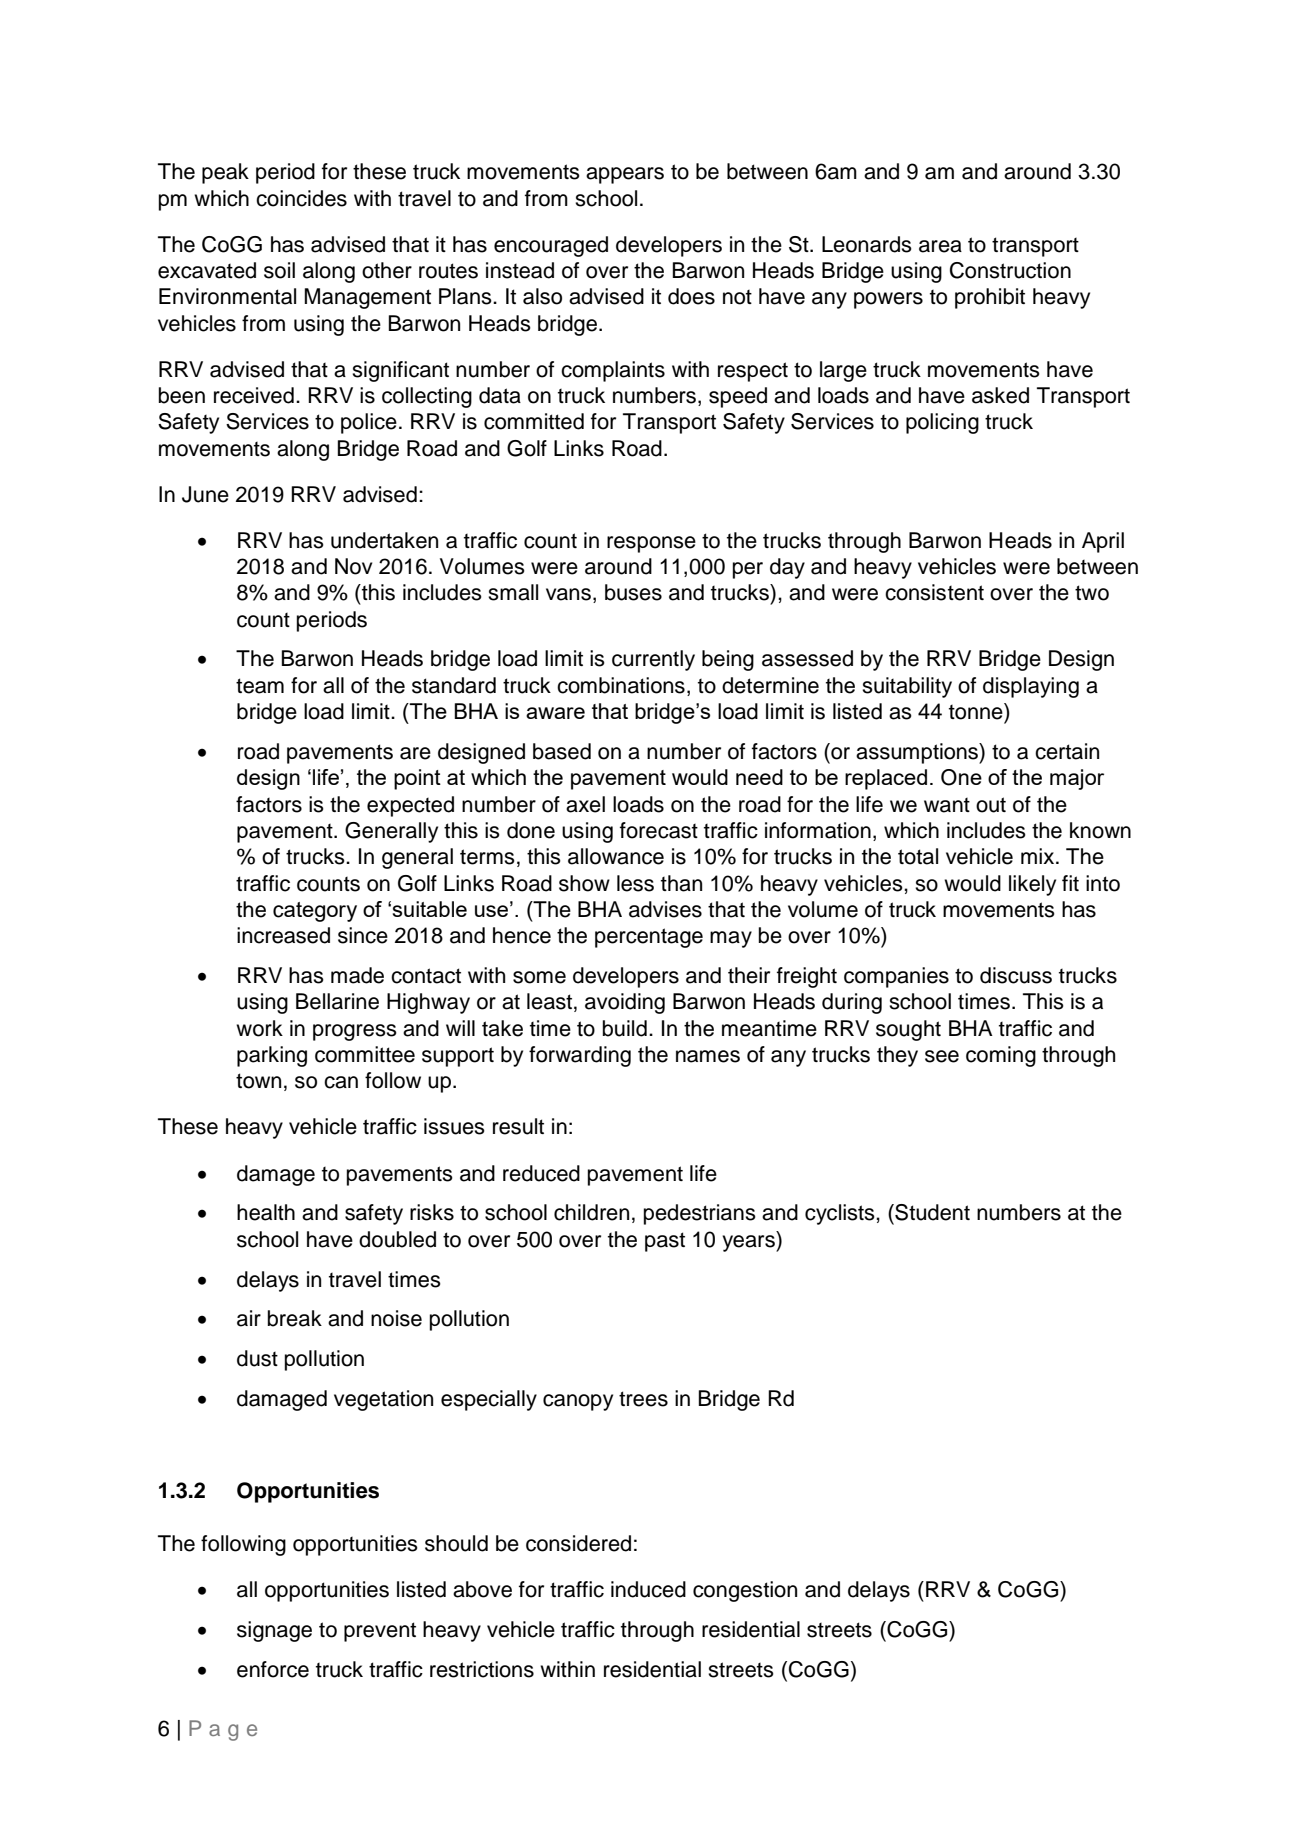  Describe the element at coordinates (931, 1212) in the document. I see `Student` at that location.
